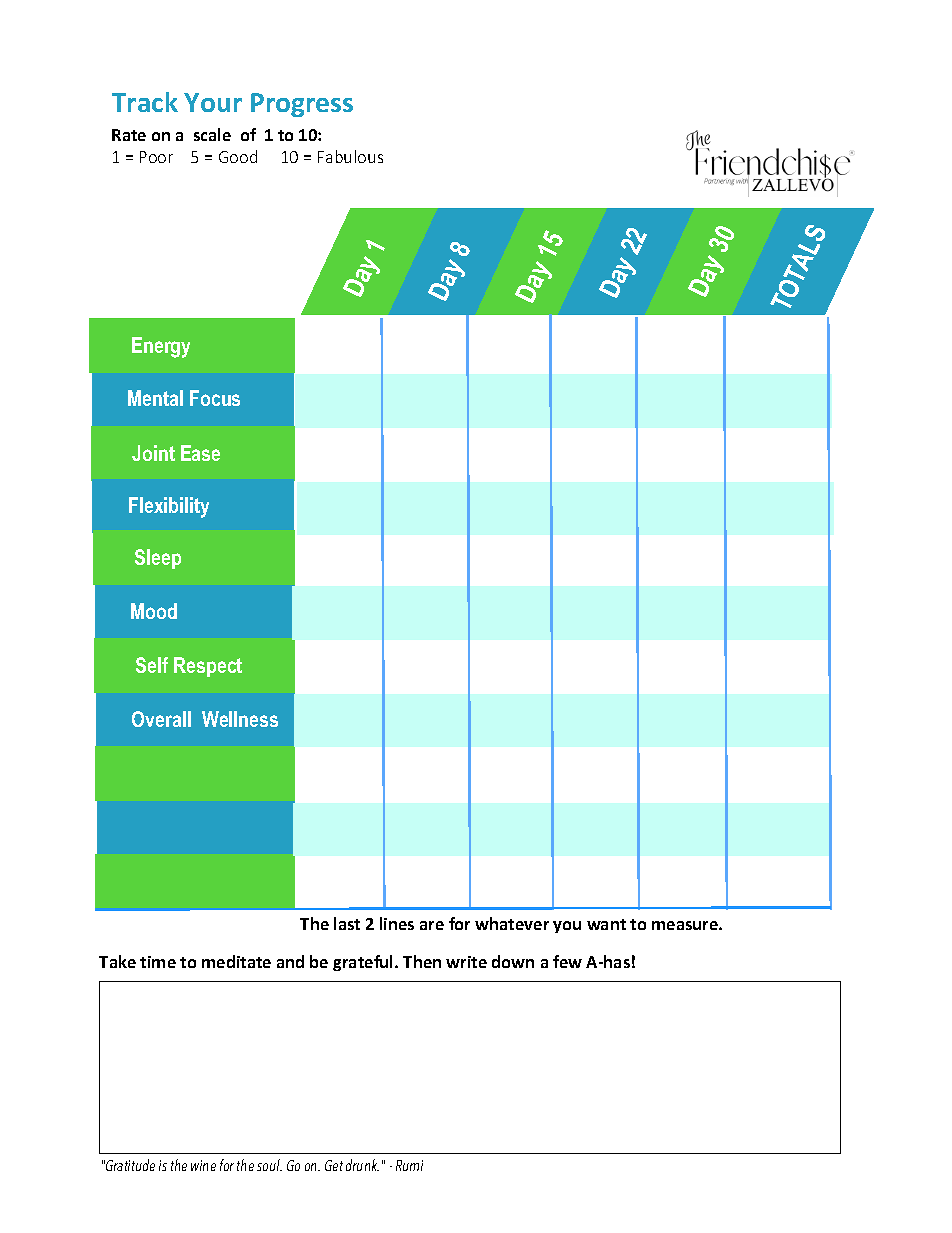 This screenshot has height=1233, width=952. What do you see at coordinates (512, 923) in the screenshot?
I see `whatever` at bounding box center [512, 923].
